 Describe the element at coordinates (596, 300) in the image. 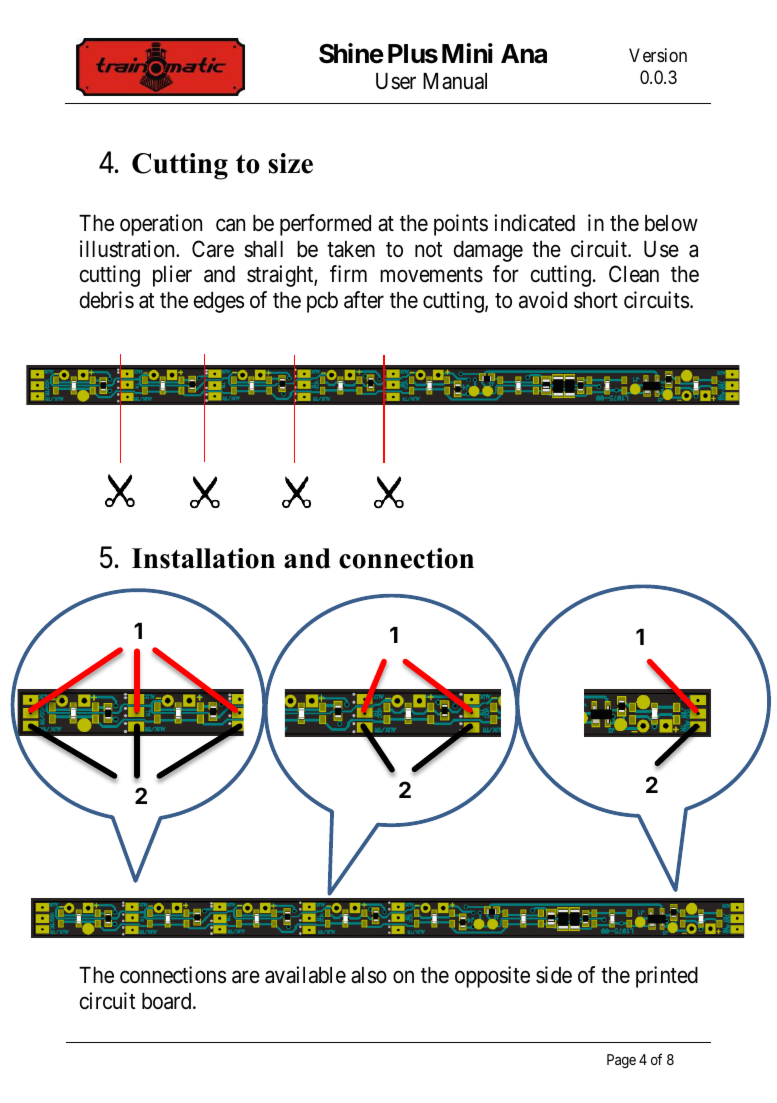

I see `short` at that location.
